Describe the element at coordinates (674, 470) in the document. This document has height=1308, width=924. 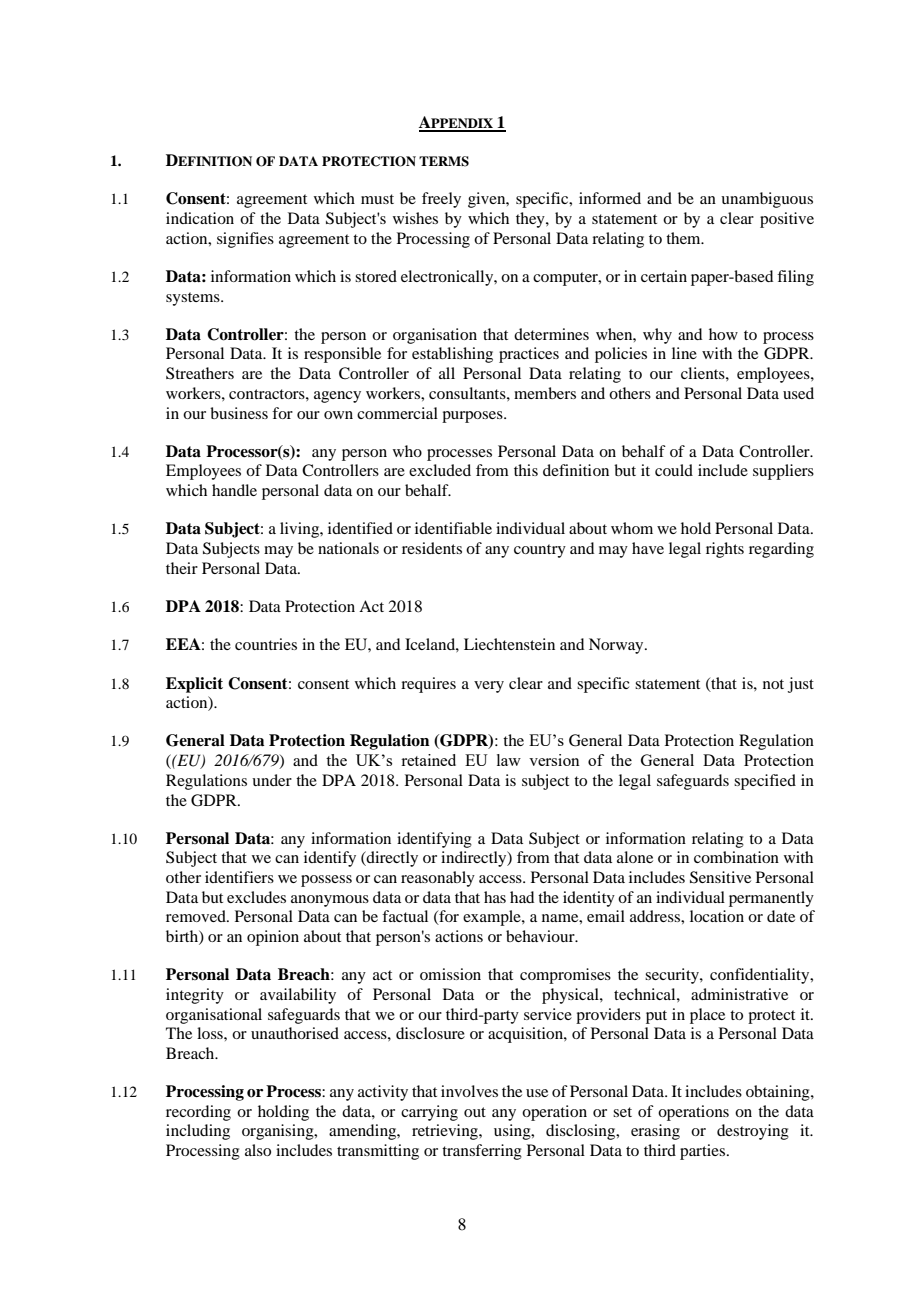
I see `could` at that location.
